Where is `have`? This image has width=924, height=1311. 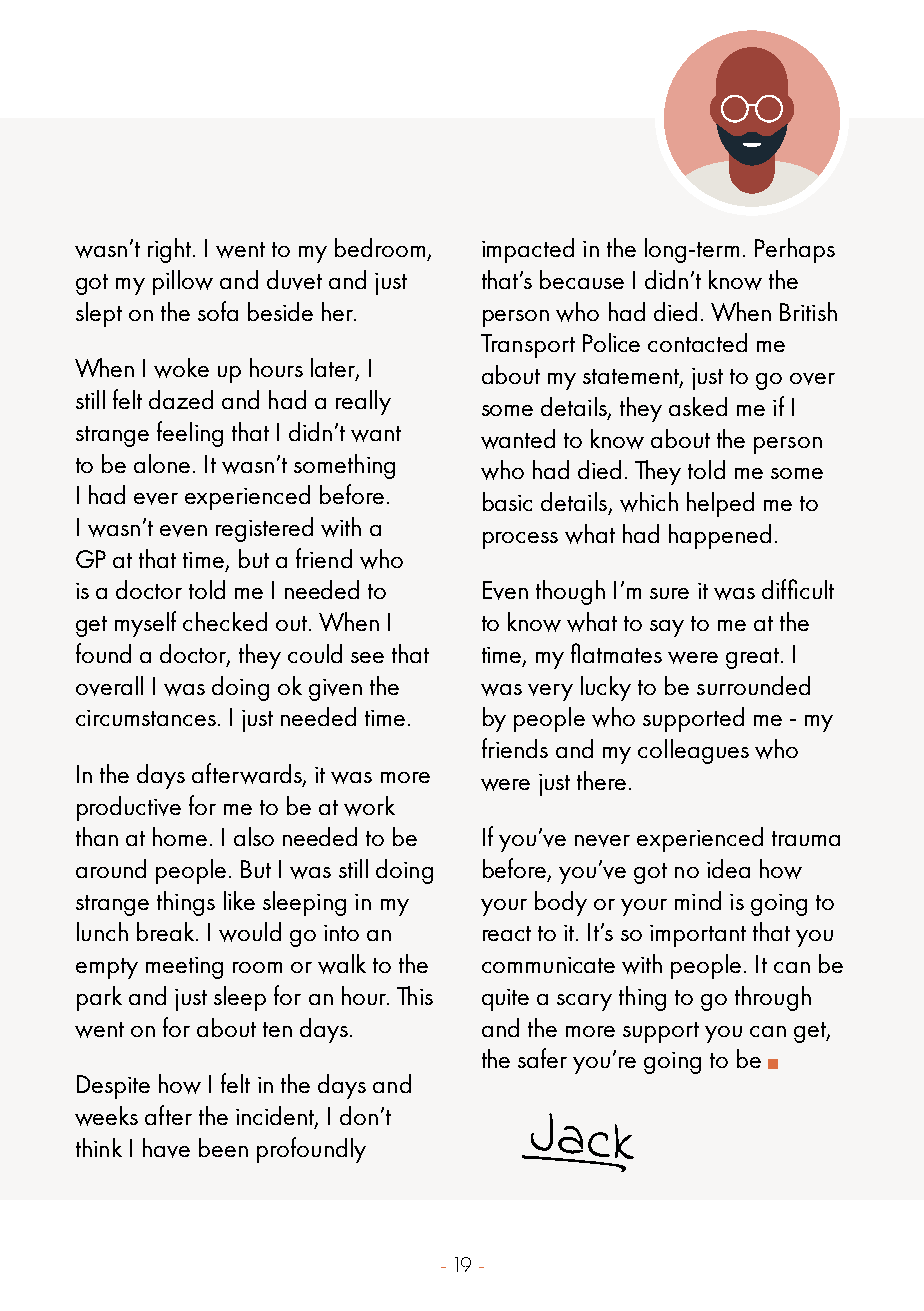
have is located at coordinates (166, 1148).
